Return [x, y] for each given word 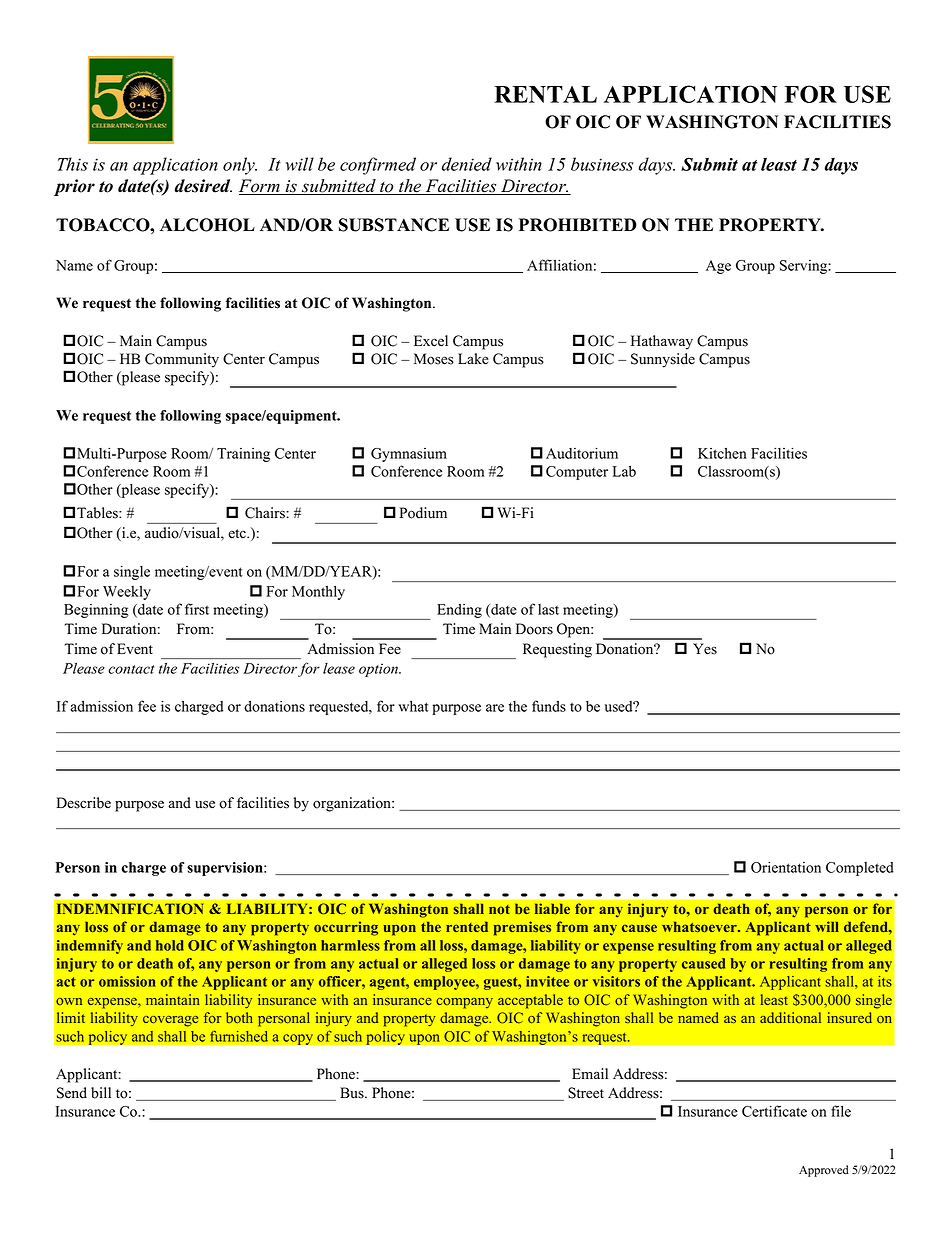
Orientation [786, 867]
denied [467, 164]
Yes [705, 649]
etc [238, 534]
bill [101, 1093]
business [602, 164]
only [240, 166]
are [495, 708]
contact [131, 669]
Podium [423, 513]
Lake [473, 359]
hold [170, 945]
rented [467, 926]
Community [182, 360]
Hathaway [662, 342]
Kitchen [722, 453]
